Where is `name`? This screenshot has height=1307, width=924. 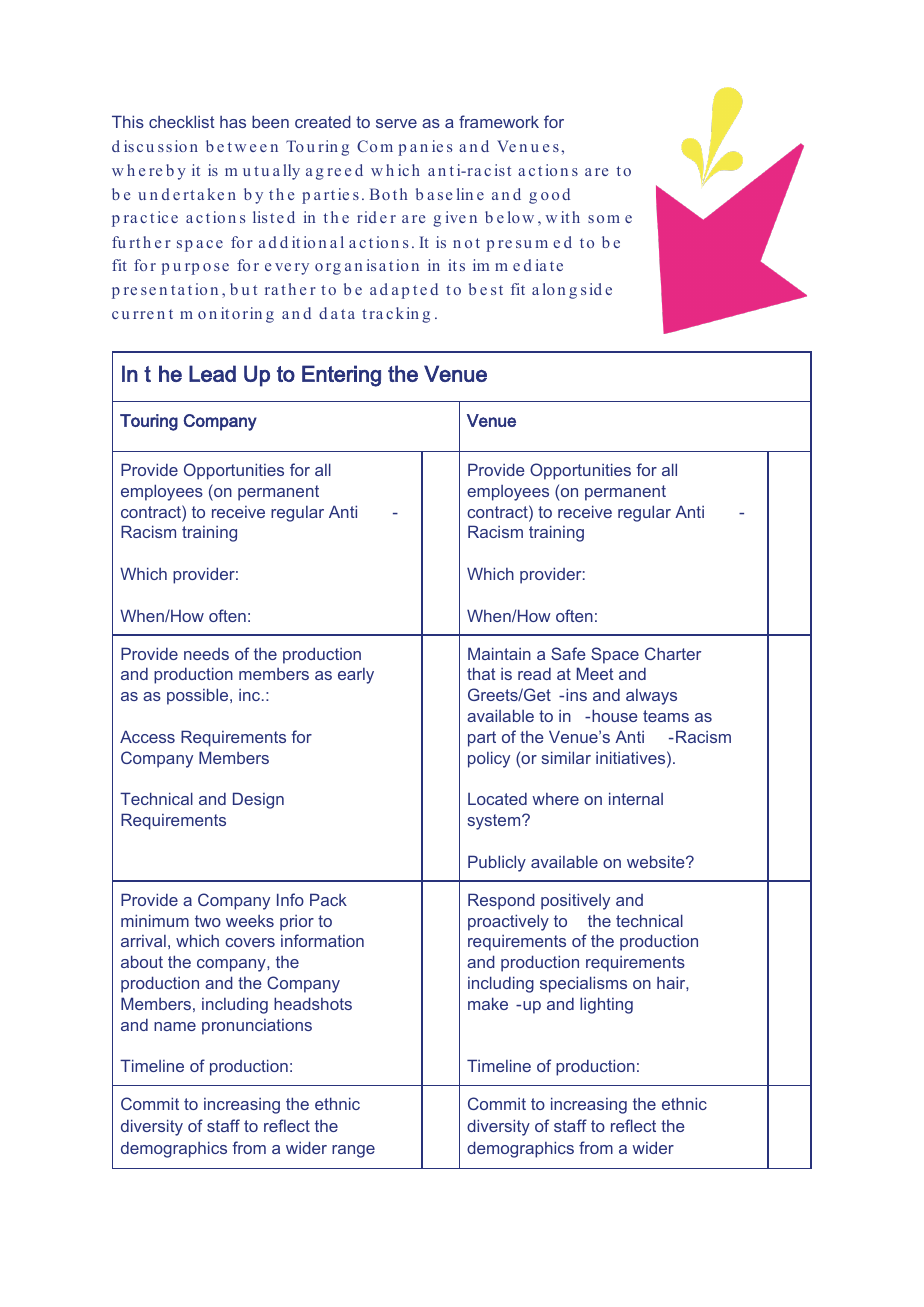 name is located at coordinates (175, 1026).
